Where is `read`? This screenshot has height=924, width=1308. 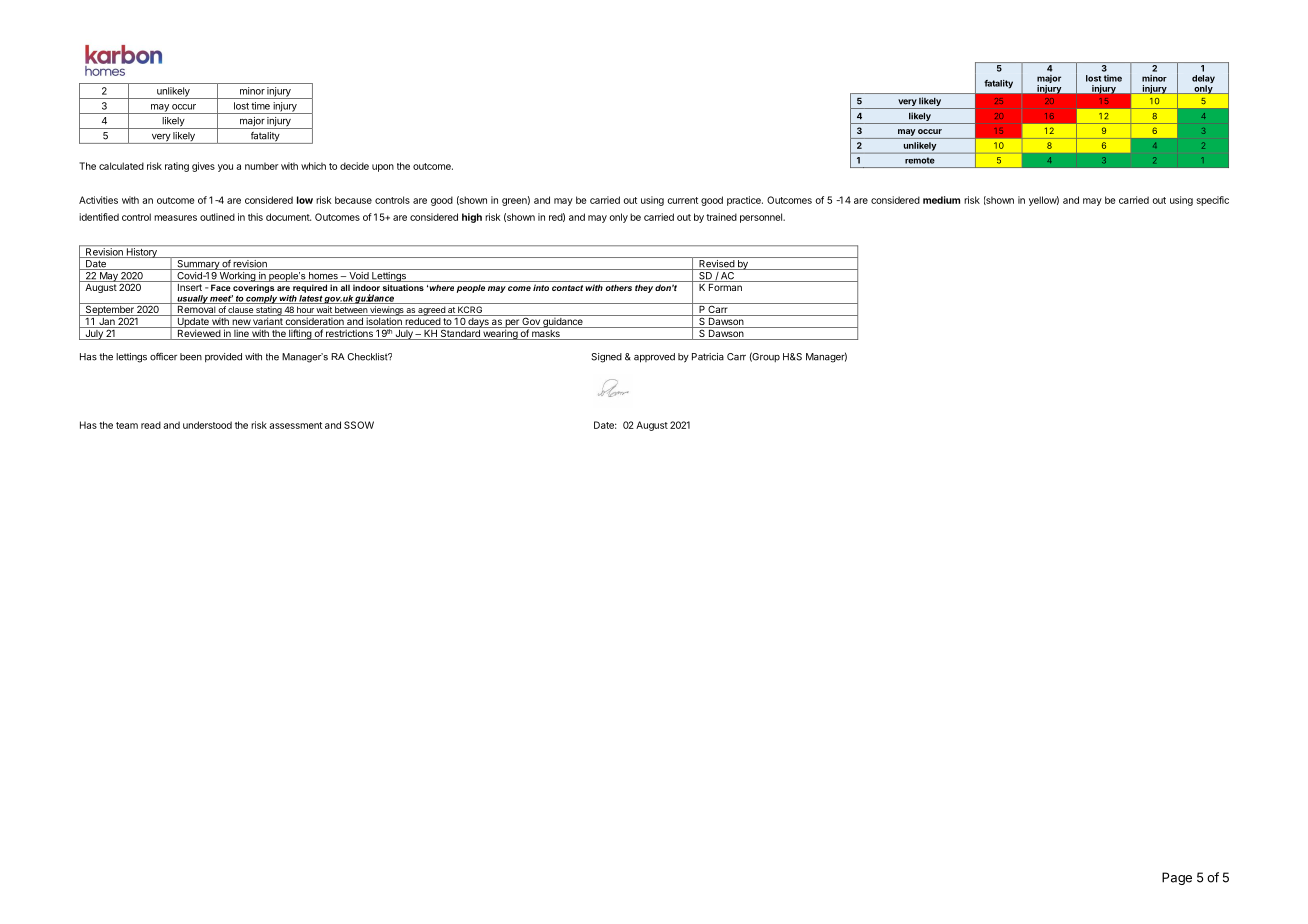 read is located at coordinates (151, 425).
